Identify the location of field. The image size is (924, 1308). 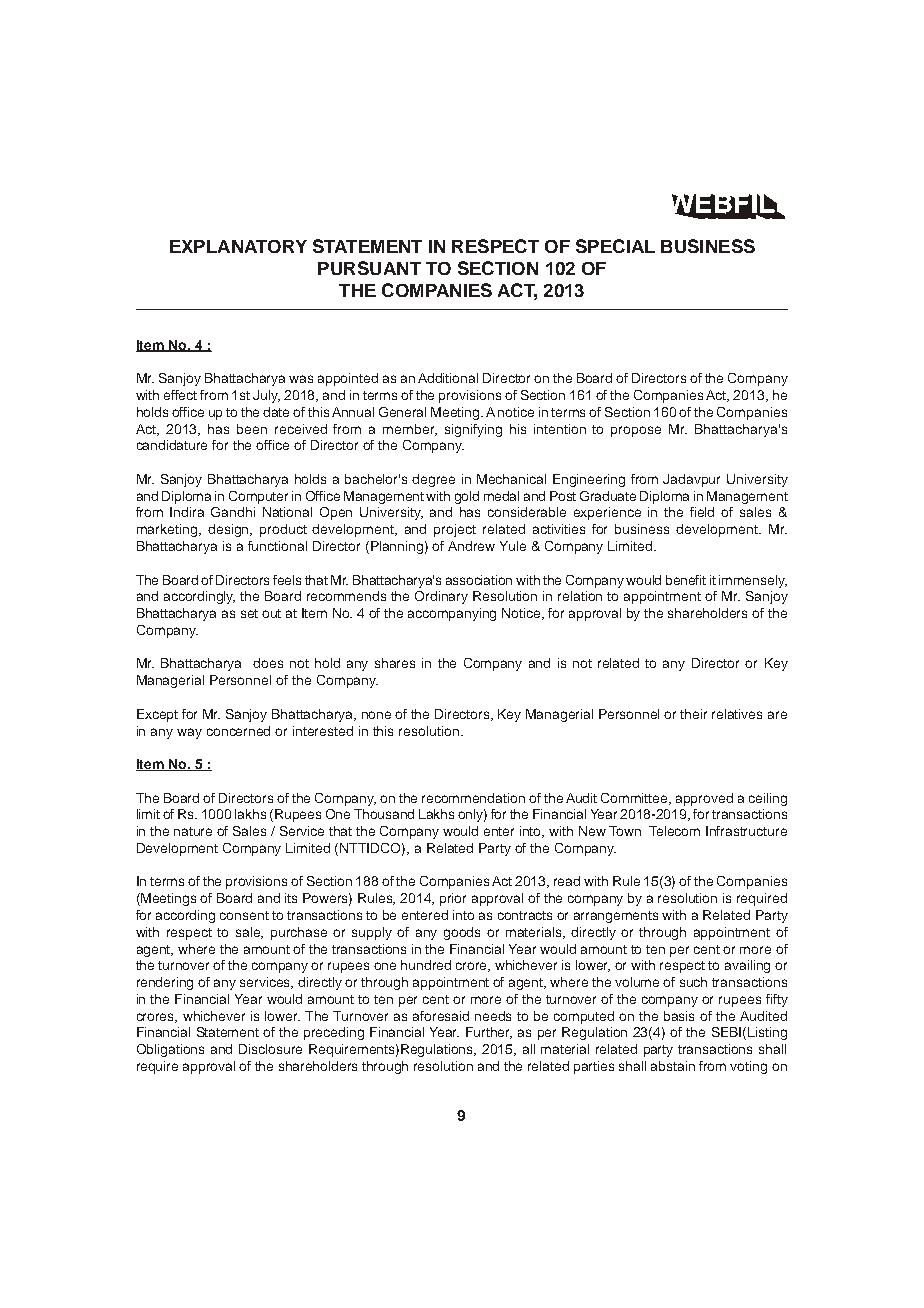
(702, 512).
